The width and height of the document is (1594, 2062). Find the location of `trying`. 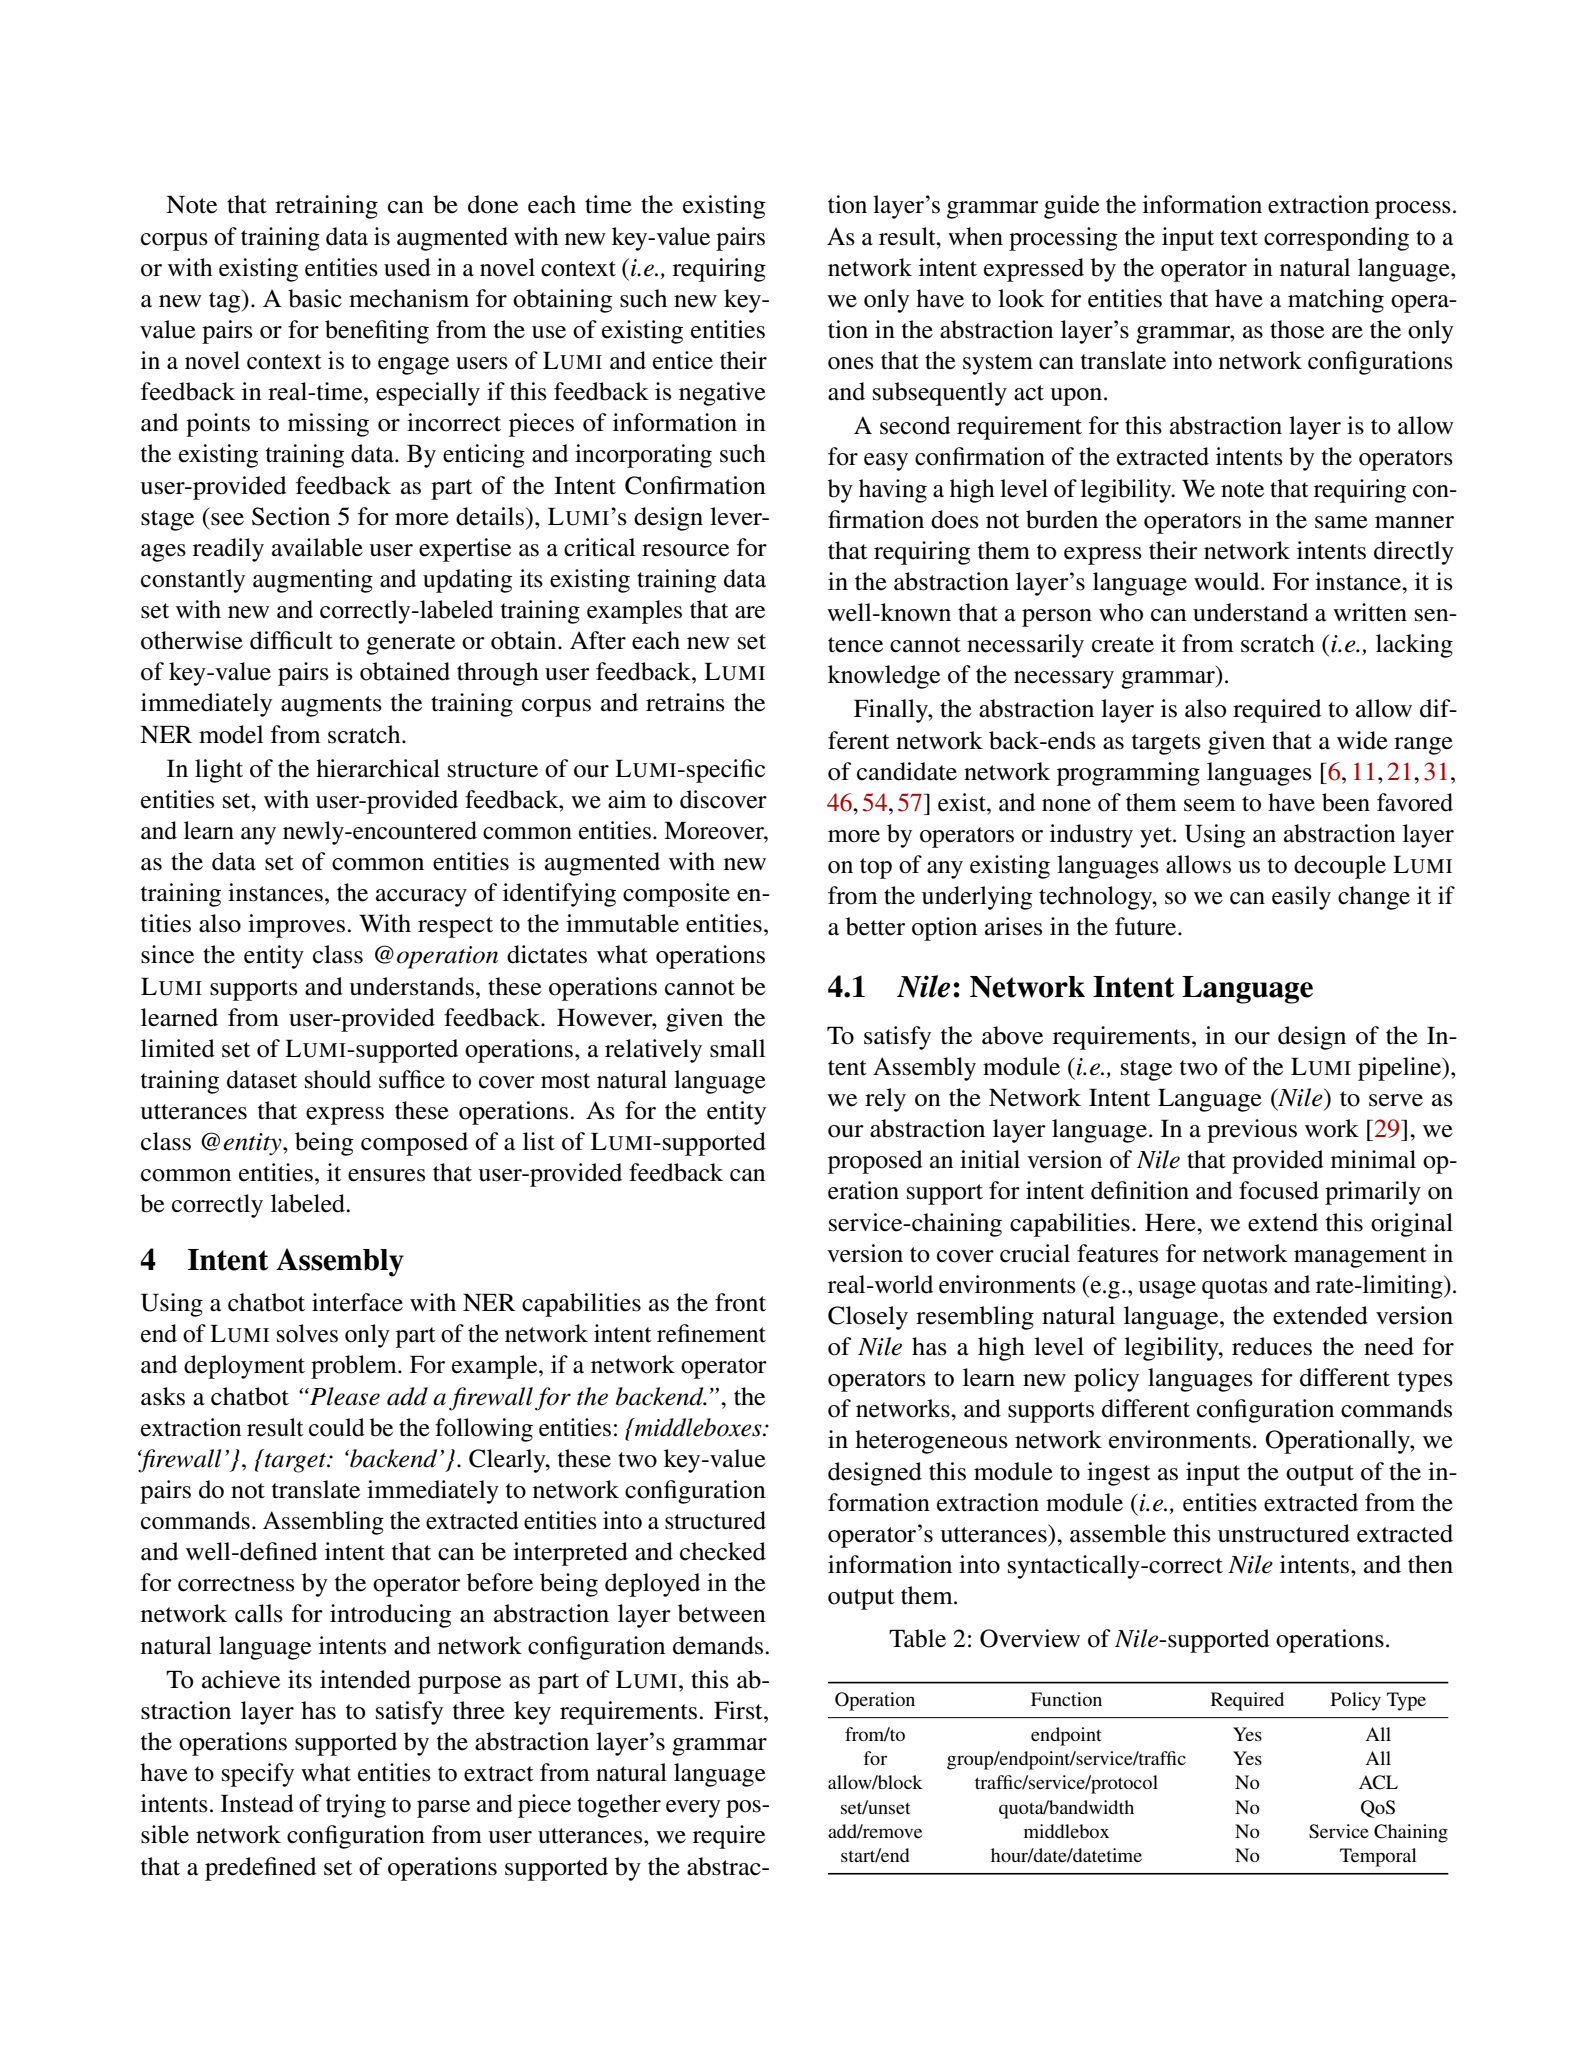

trying is located at coordinates (356, 1806).
